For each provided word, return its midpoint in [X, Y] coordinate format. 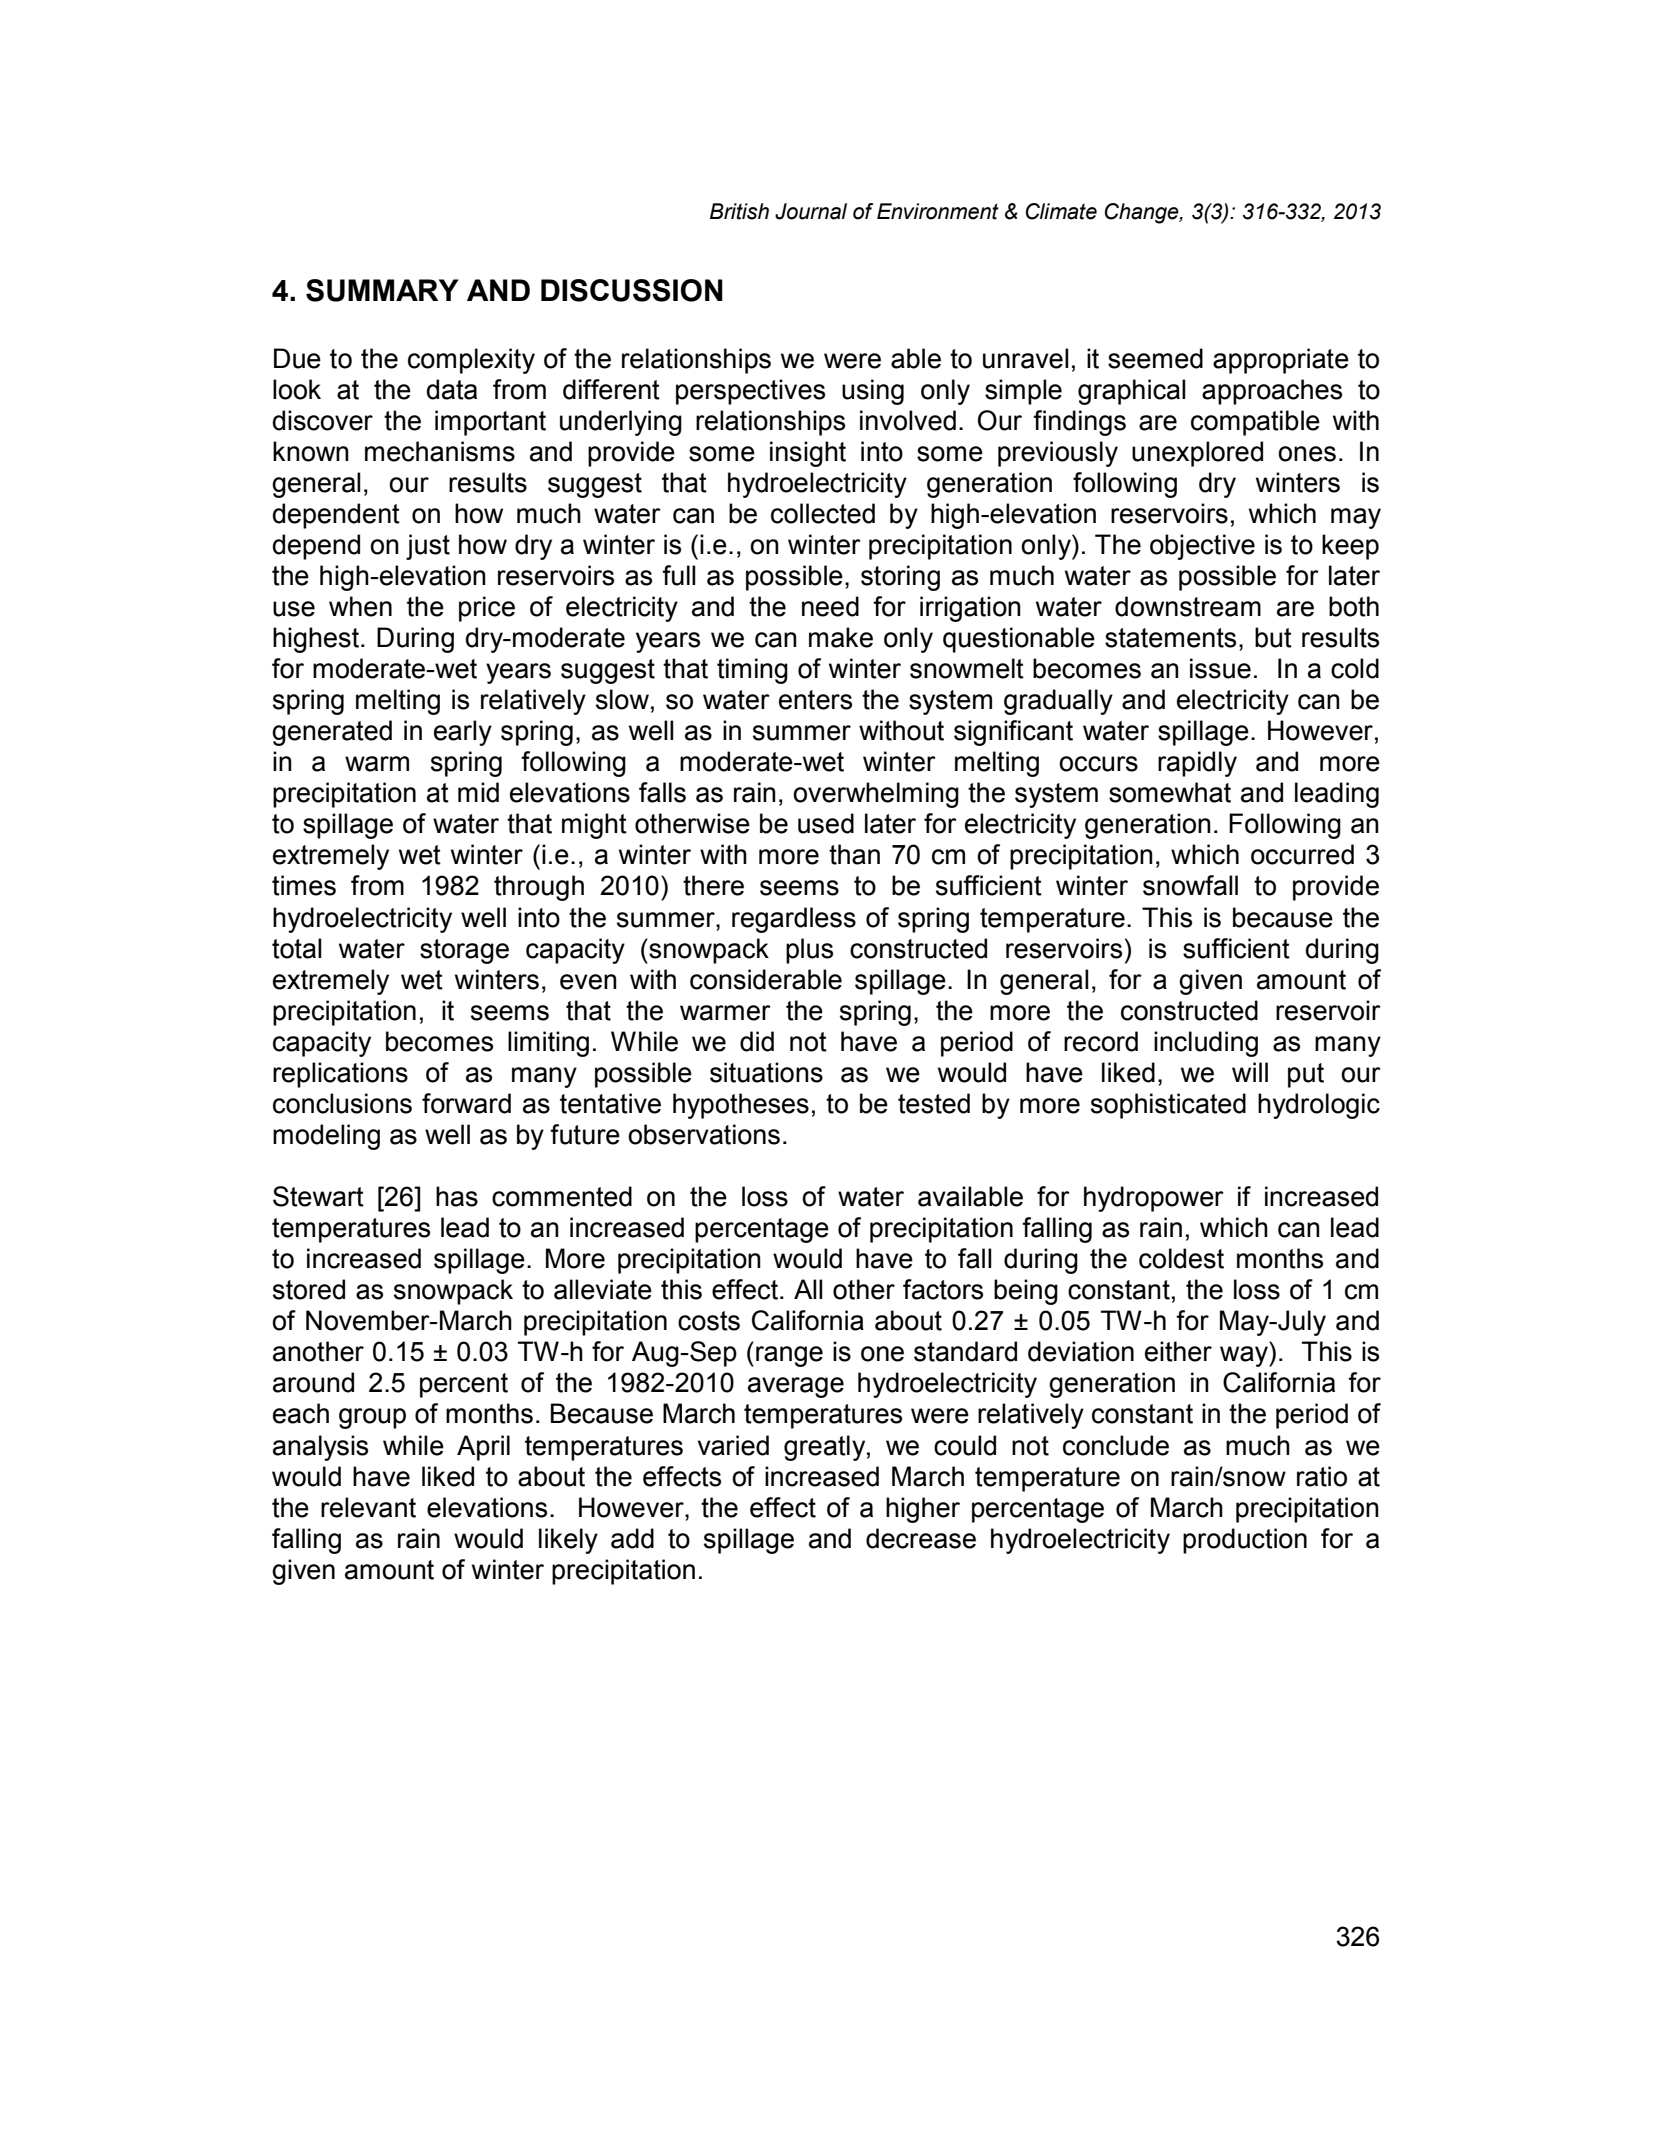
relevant [368, 1507]
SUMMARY [382, 290]
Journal [811, 211]
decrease [921, 1538]
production [1245, 1541]
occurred [1302, 854]
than [854, 854]
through [539, 888]
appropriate [1281, 361]
